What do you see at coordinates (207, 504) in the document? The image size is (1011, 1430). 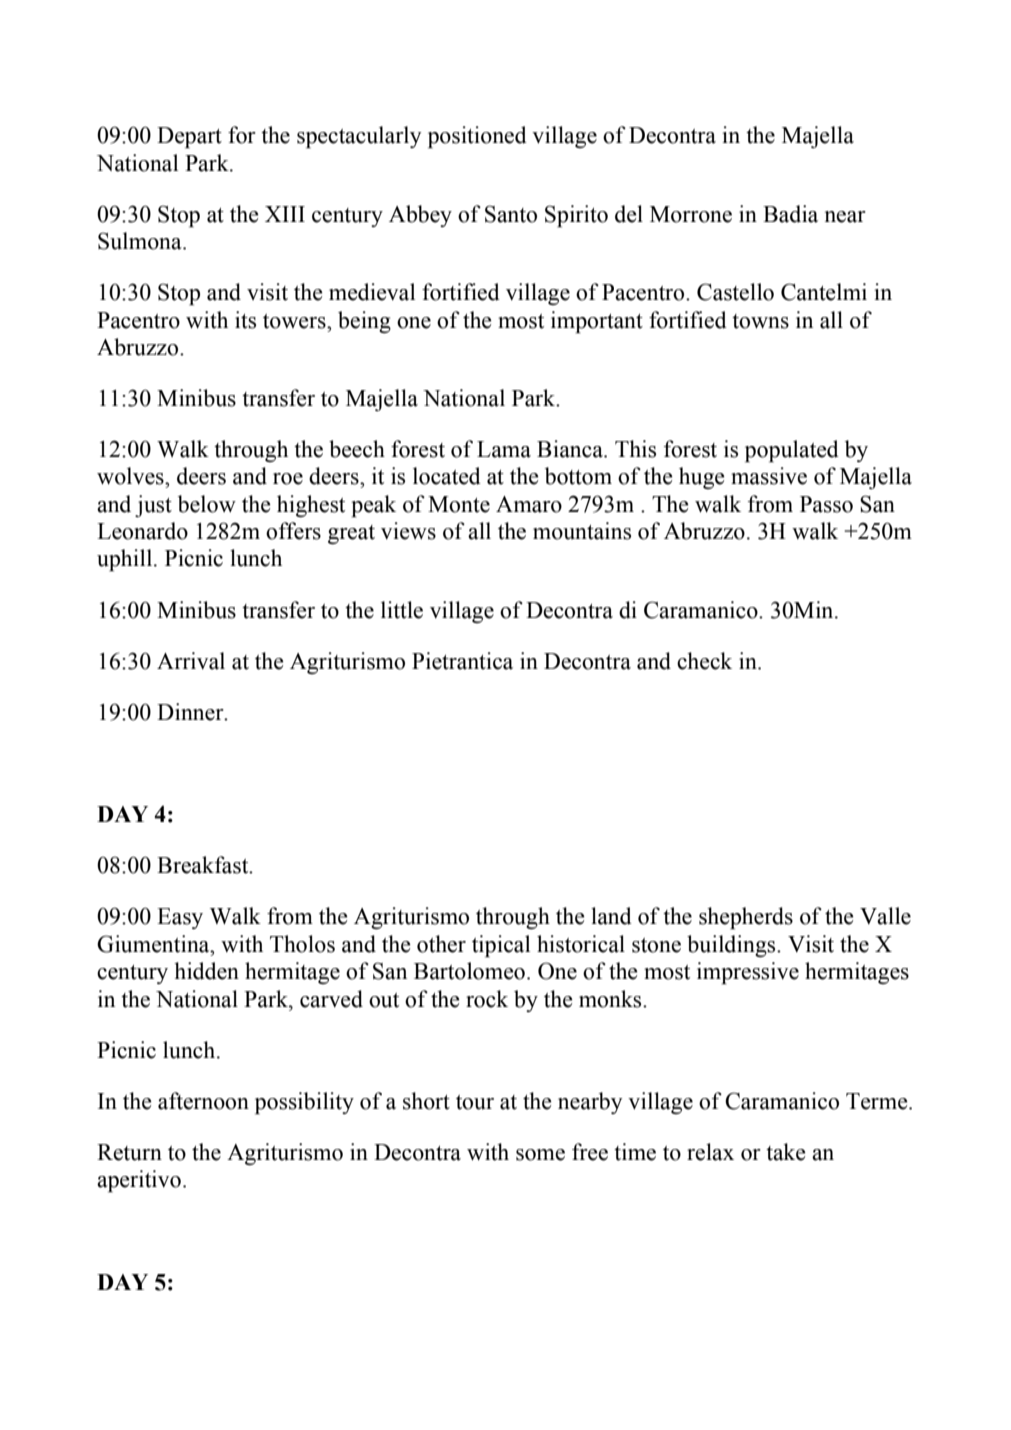 I see `below` at bounding box center [207, 504].
